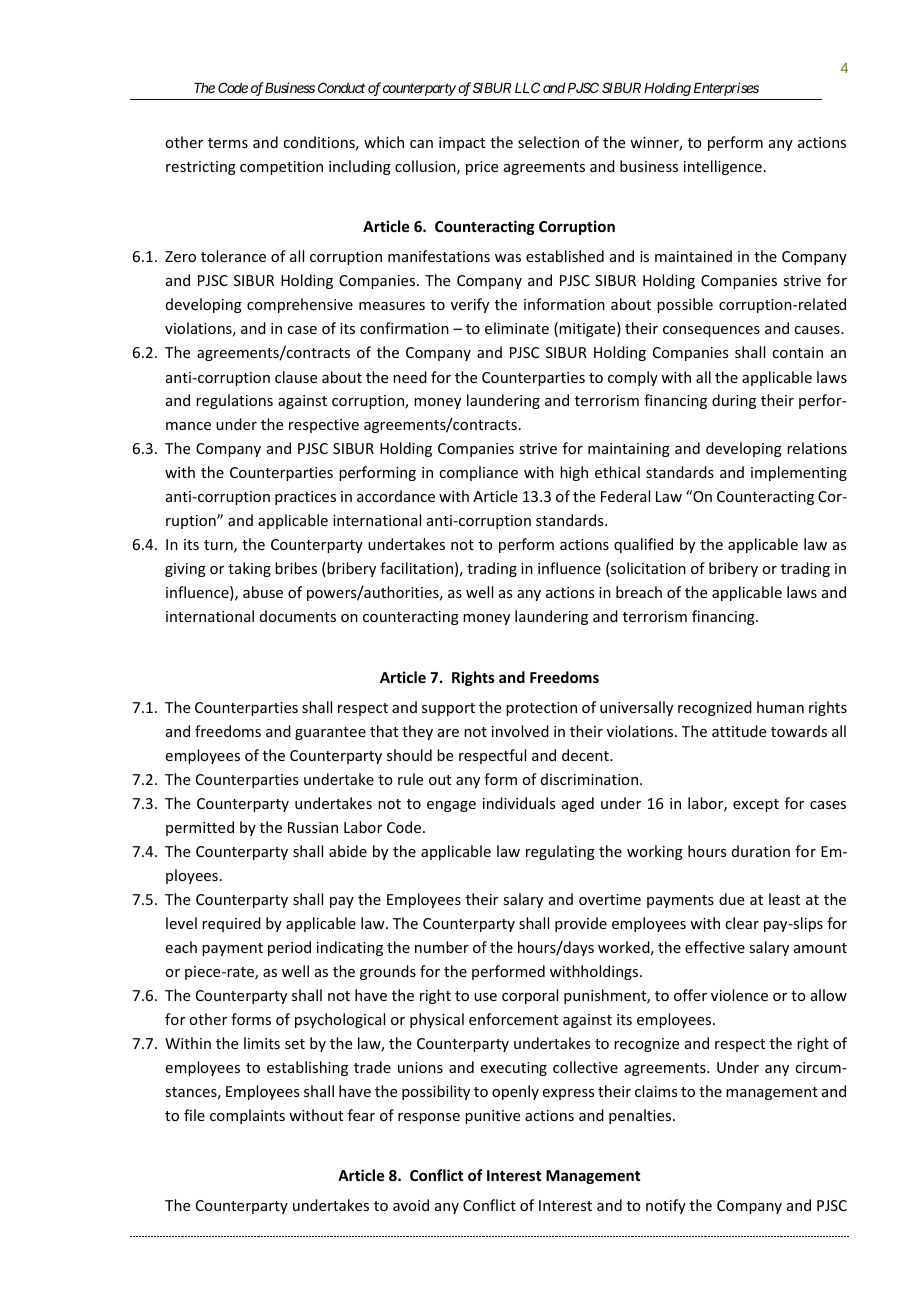  I want to click on compliance, so click(478, 473).
